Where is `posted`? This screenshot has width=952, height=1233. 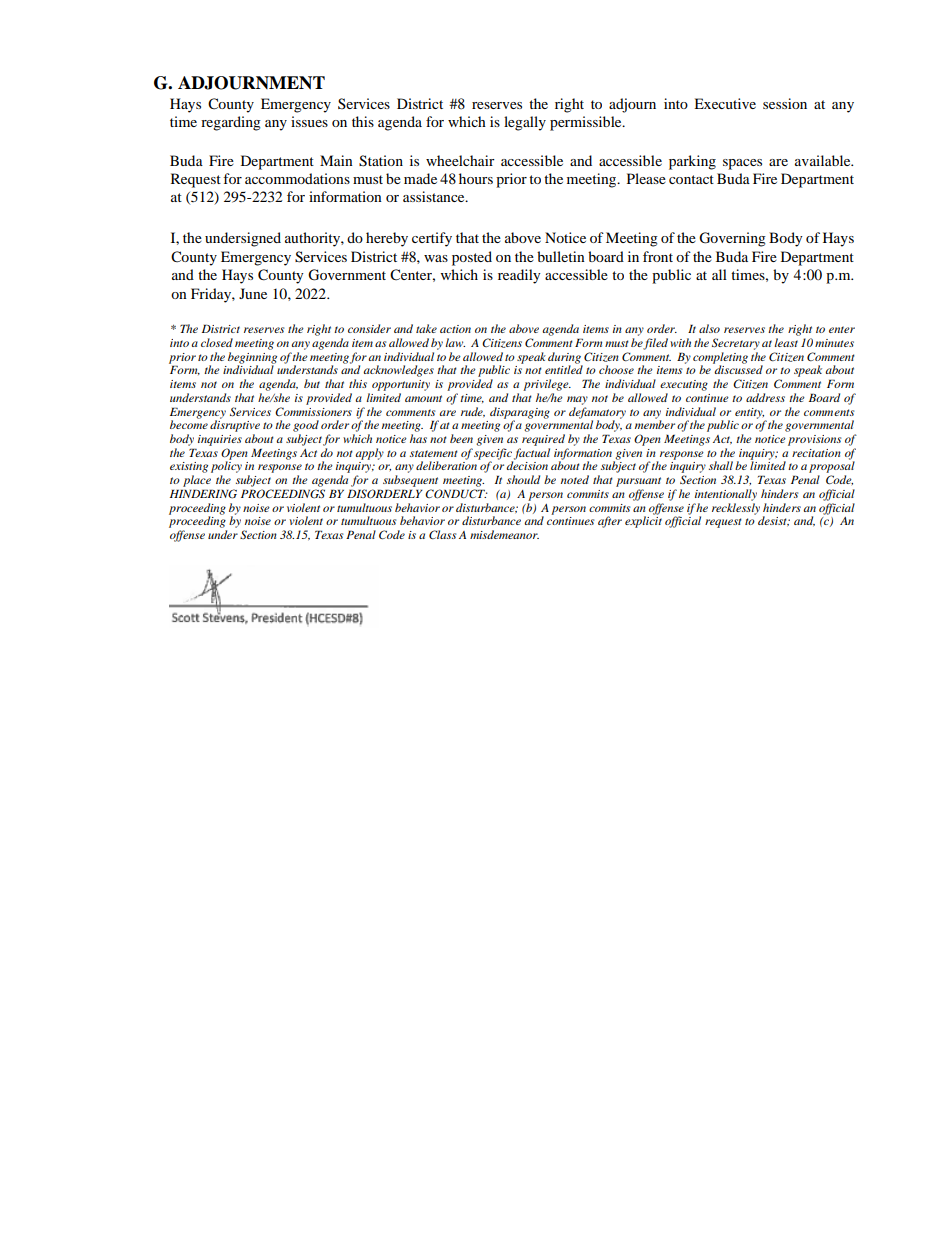 posted is located at coordinates (472, 258).
